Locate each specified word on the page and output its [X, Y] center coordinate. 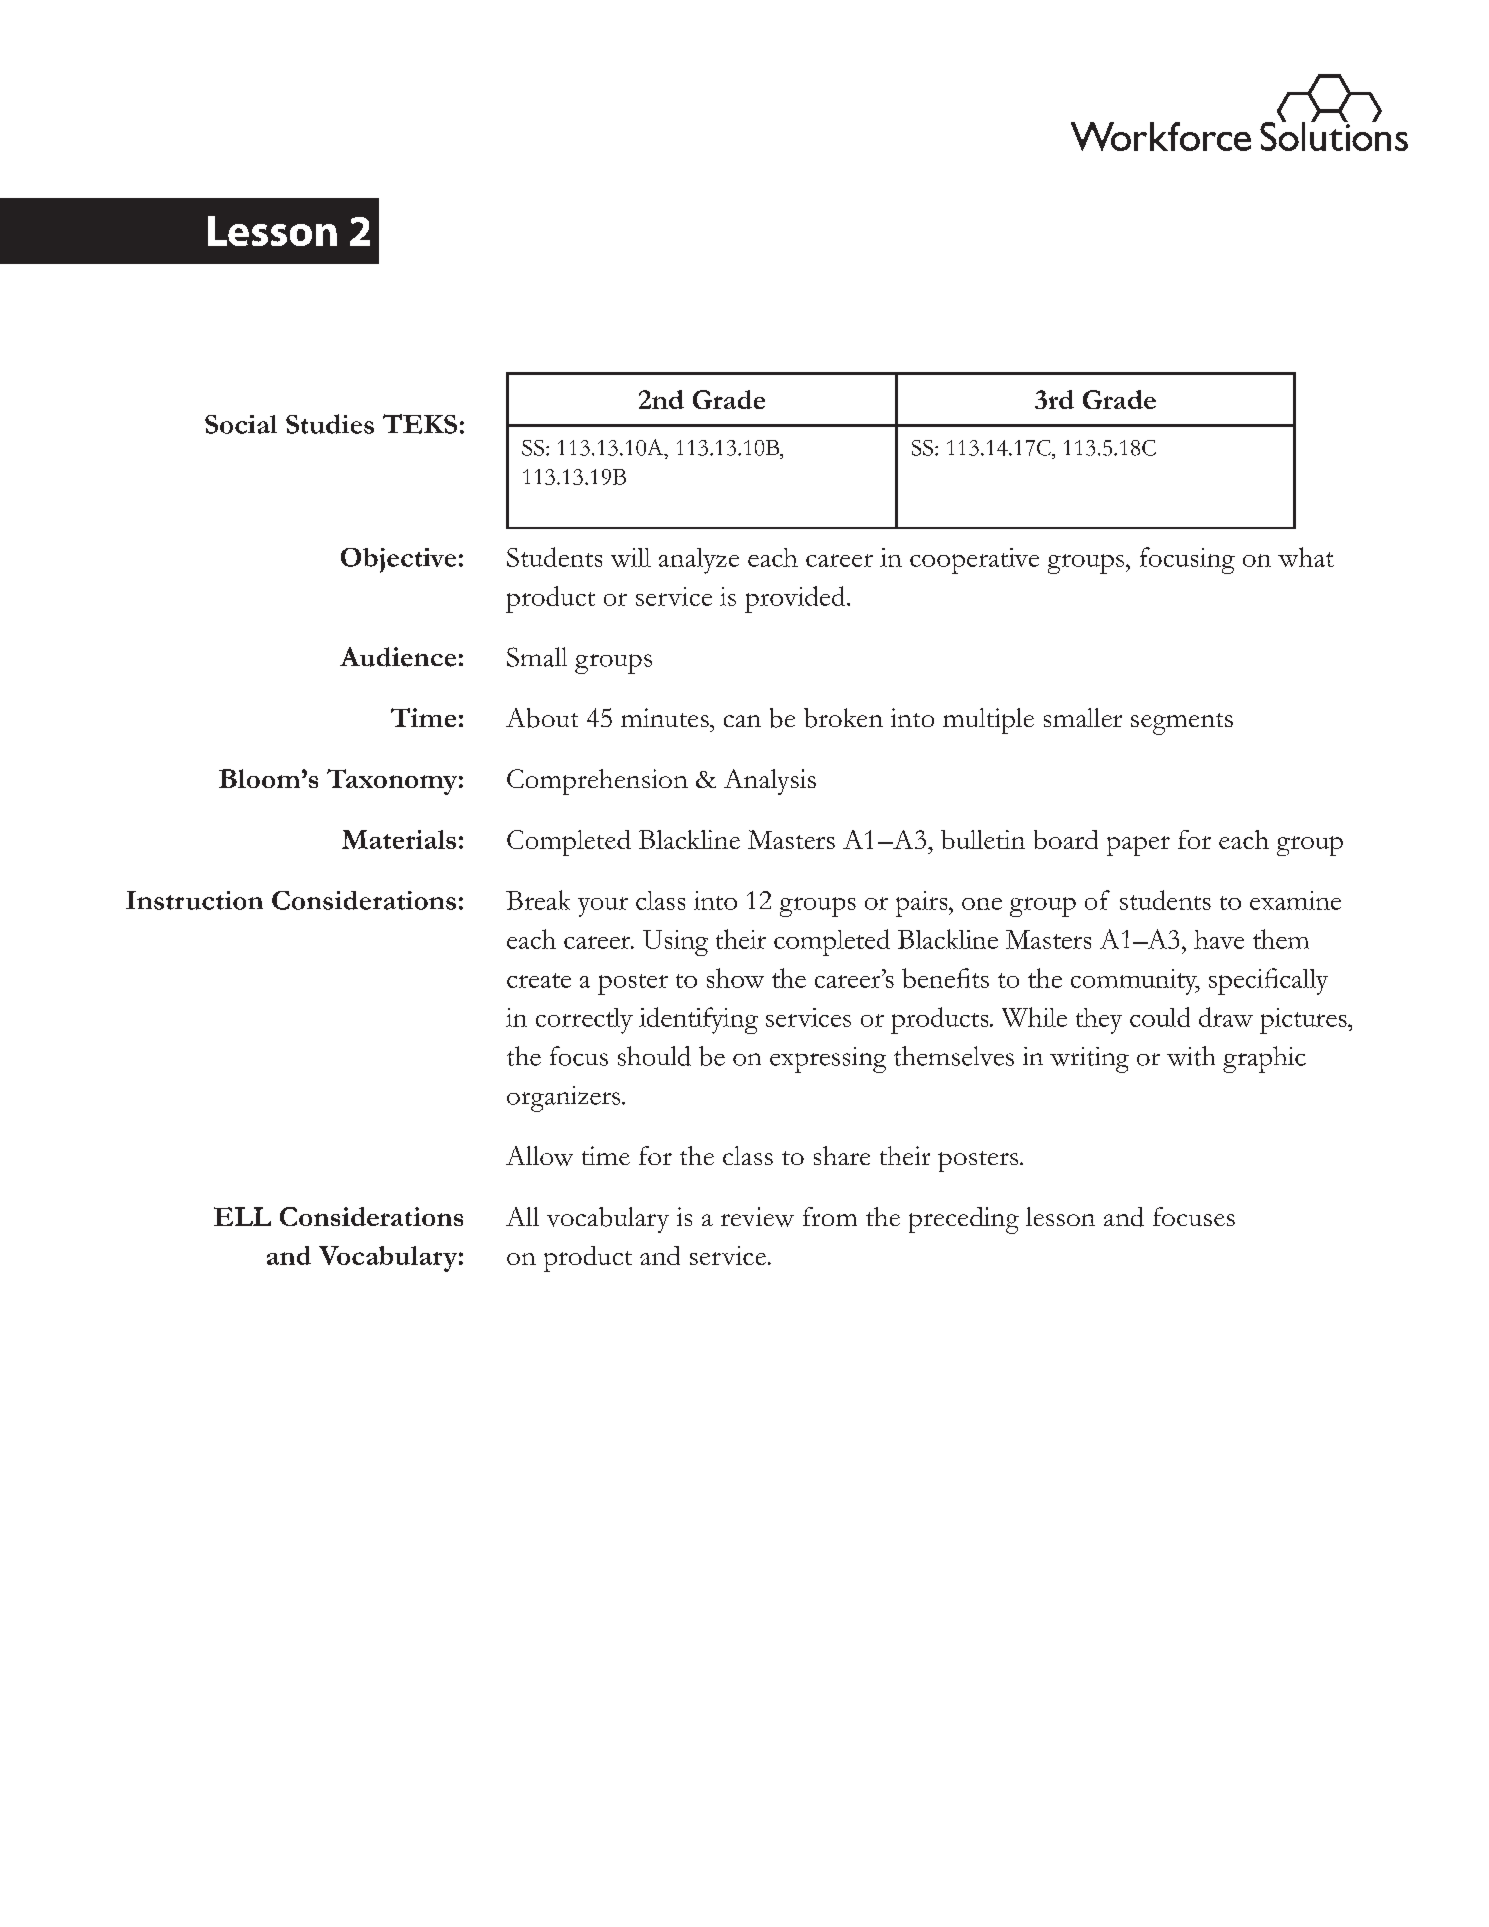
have [1219, 939]
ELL [242, 1216]
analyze [699, 561]
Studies [330, 424]
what [1306, 557]
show [735, 978]
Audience [398, 657]
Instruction [194, 900]
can [742, 721]
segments [1182, 724]
